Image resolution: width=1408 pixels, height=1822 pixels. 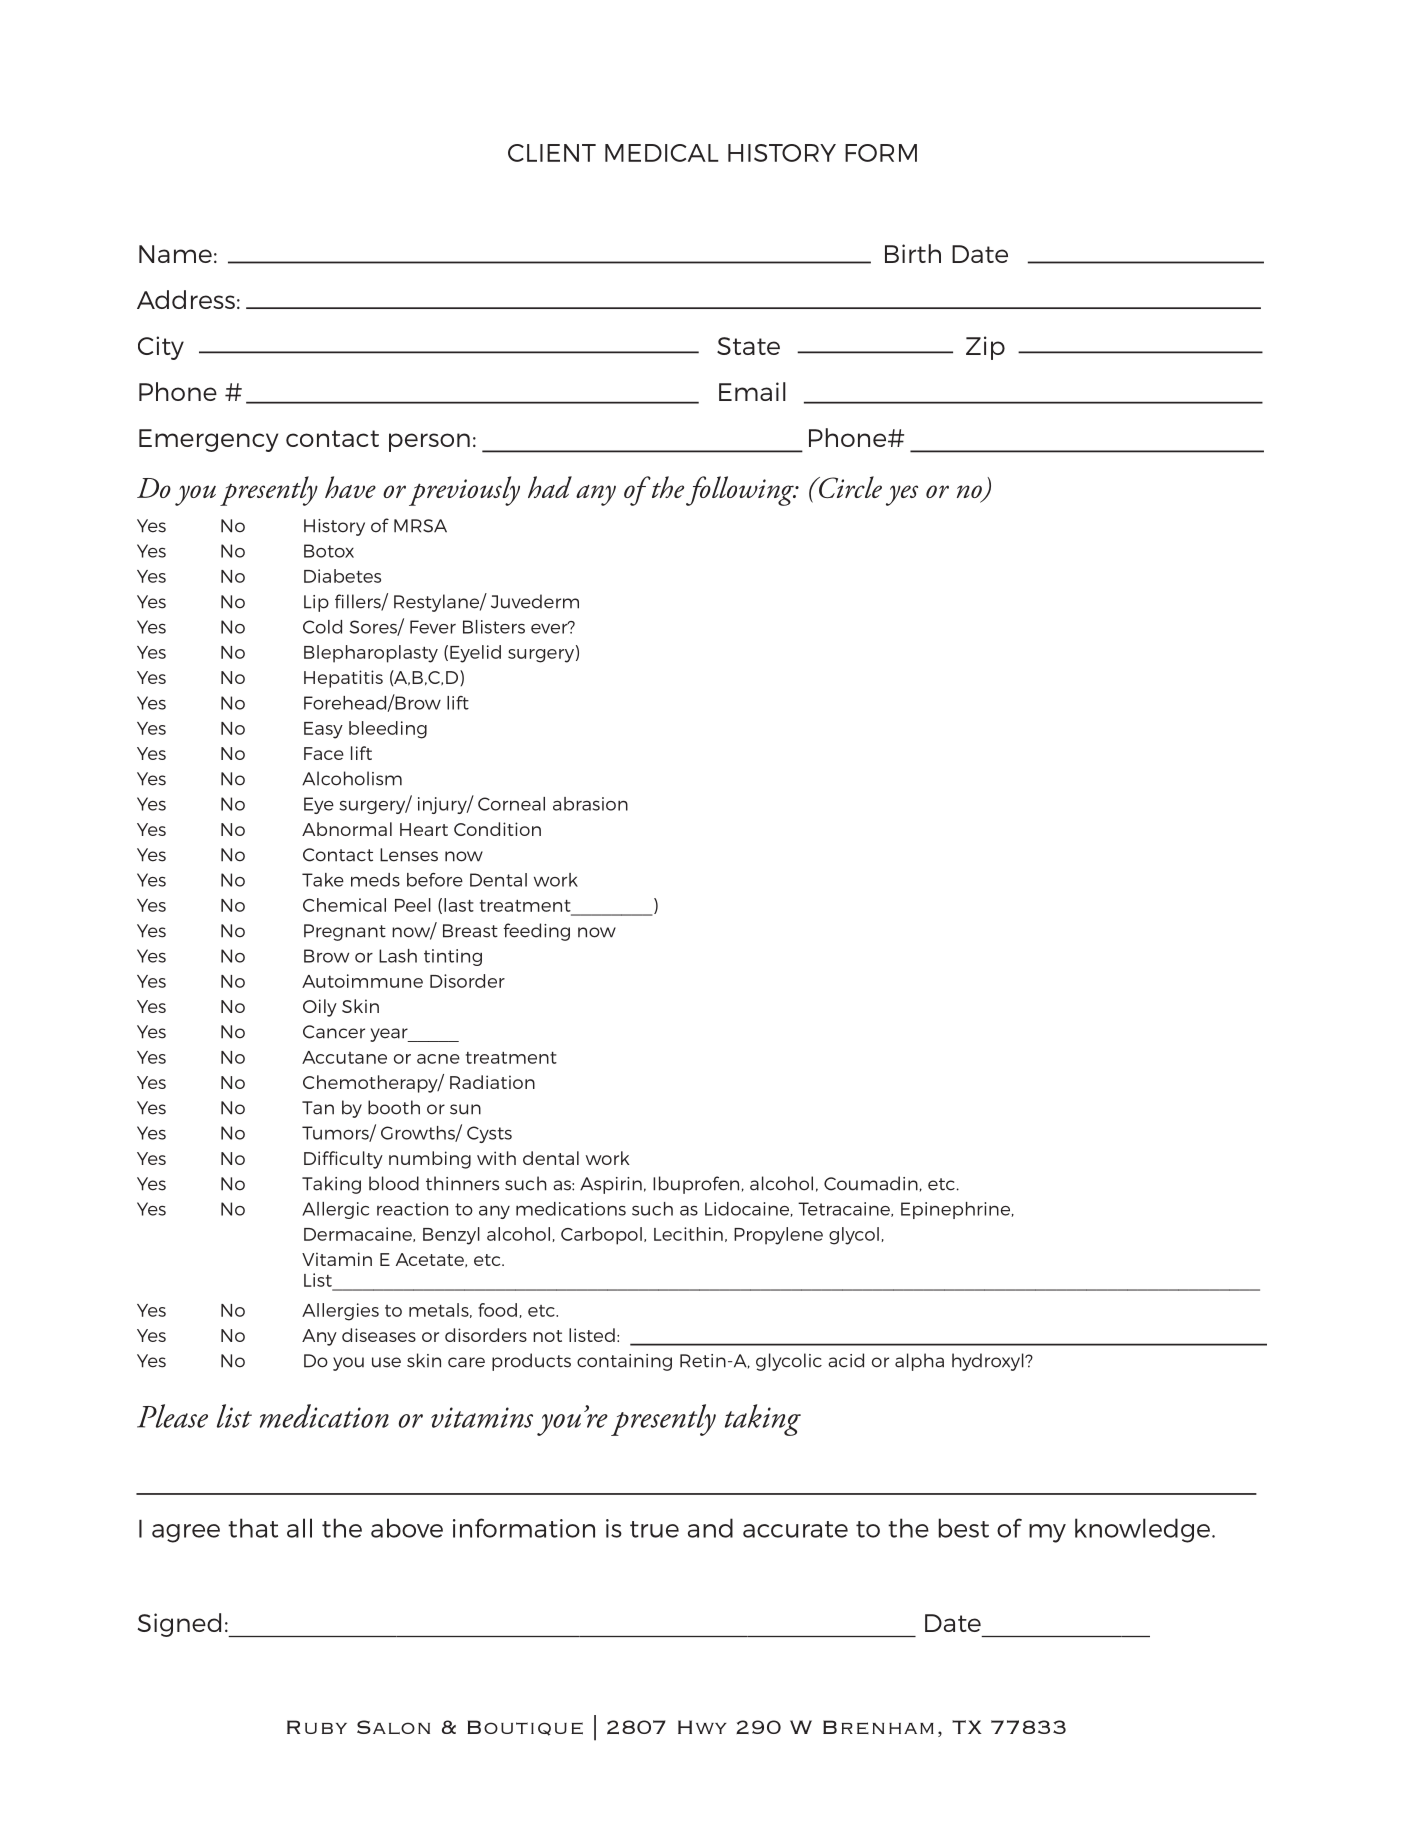 What do you see at coordinates (317, 1727) in the document?
I see `Ruby` at bounding box center [317, 1727].
